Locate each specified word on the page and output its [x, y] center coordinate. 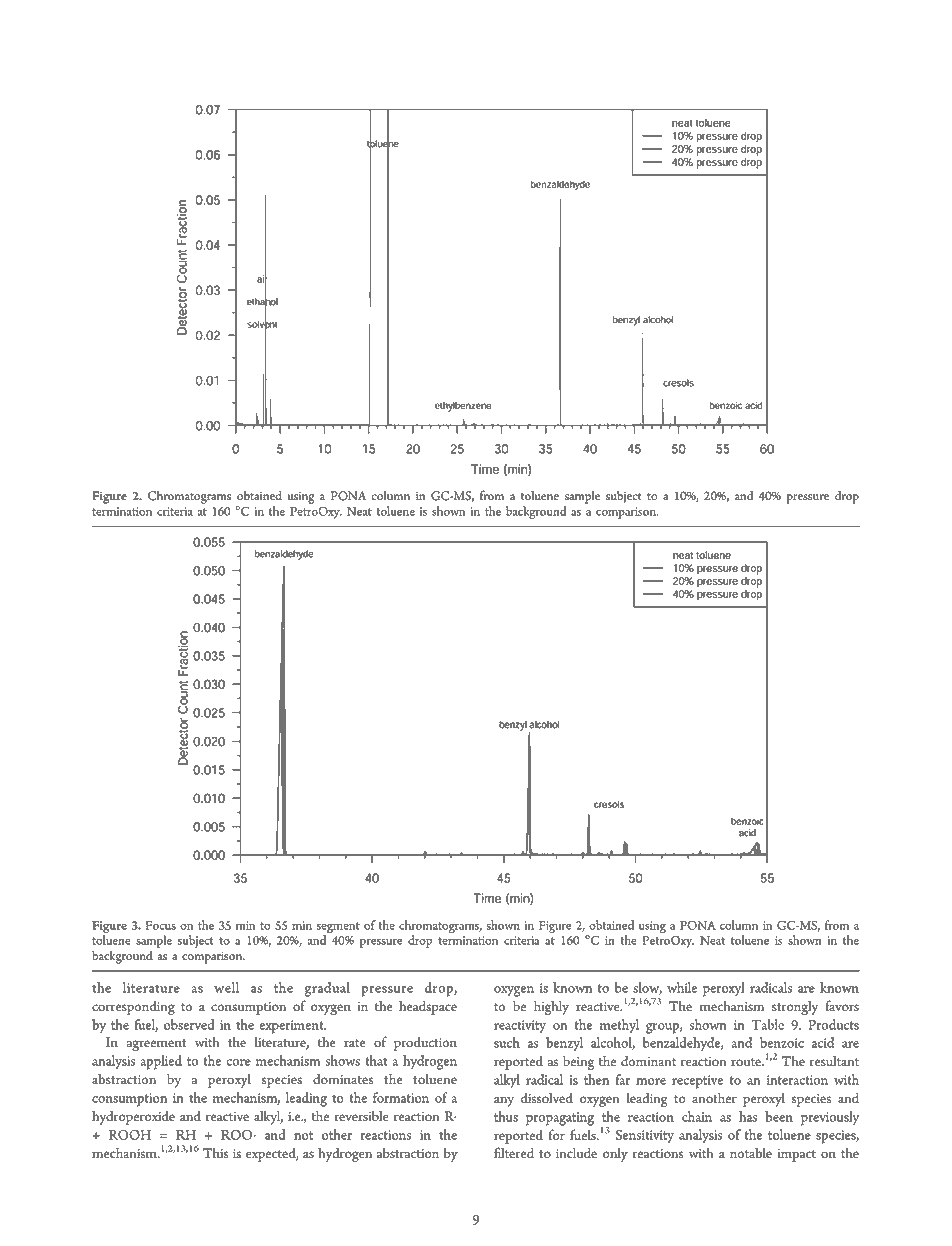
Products [833, 1024]
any [504, 1101]
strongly [795, 1008]
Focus [161, 925]
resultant [834, 1061]
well [226, 987]
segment [338, 929]
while [682, 987]
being [578, 1062]
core [238, 1062]
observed [189, 1024]
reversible [361, 1116]
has [748, 1116]
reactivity [520, 1026]
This [216, 1153]
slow [647, 988]
